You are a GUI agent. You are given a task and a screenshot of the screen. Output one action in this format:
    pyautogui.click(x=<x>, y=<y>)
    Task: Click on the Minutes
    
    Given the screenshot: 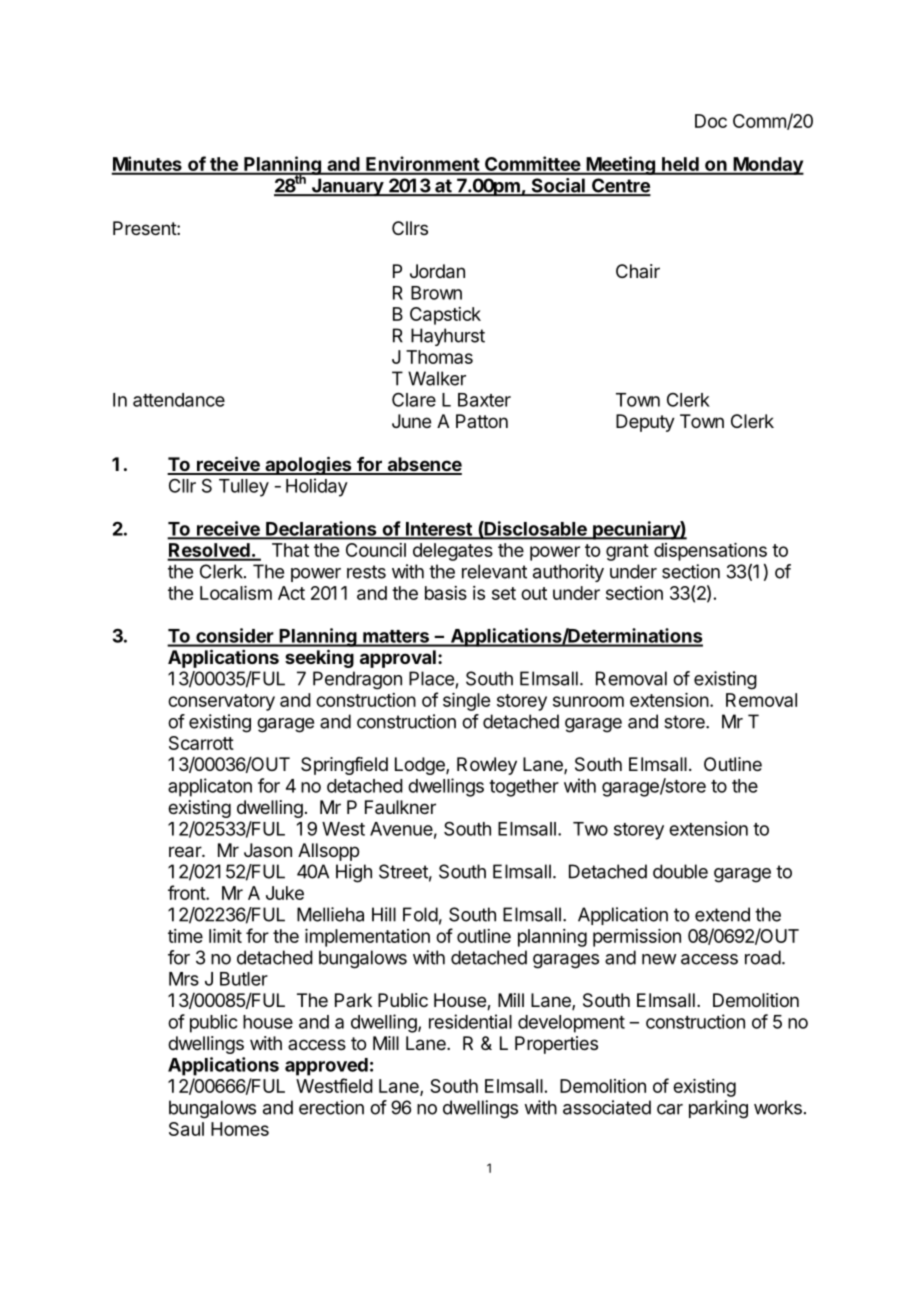 What is the action you would take?
    pyautogui.click(x=148, y=165)
